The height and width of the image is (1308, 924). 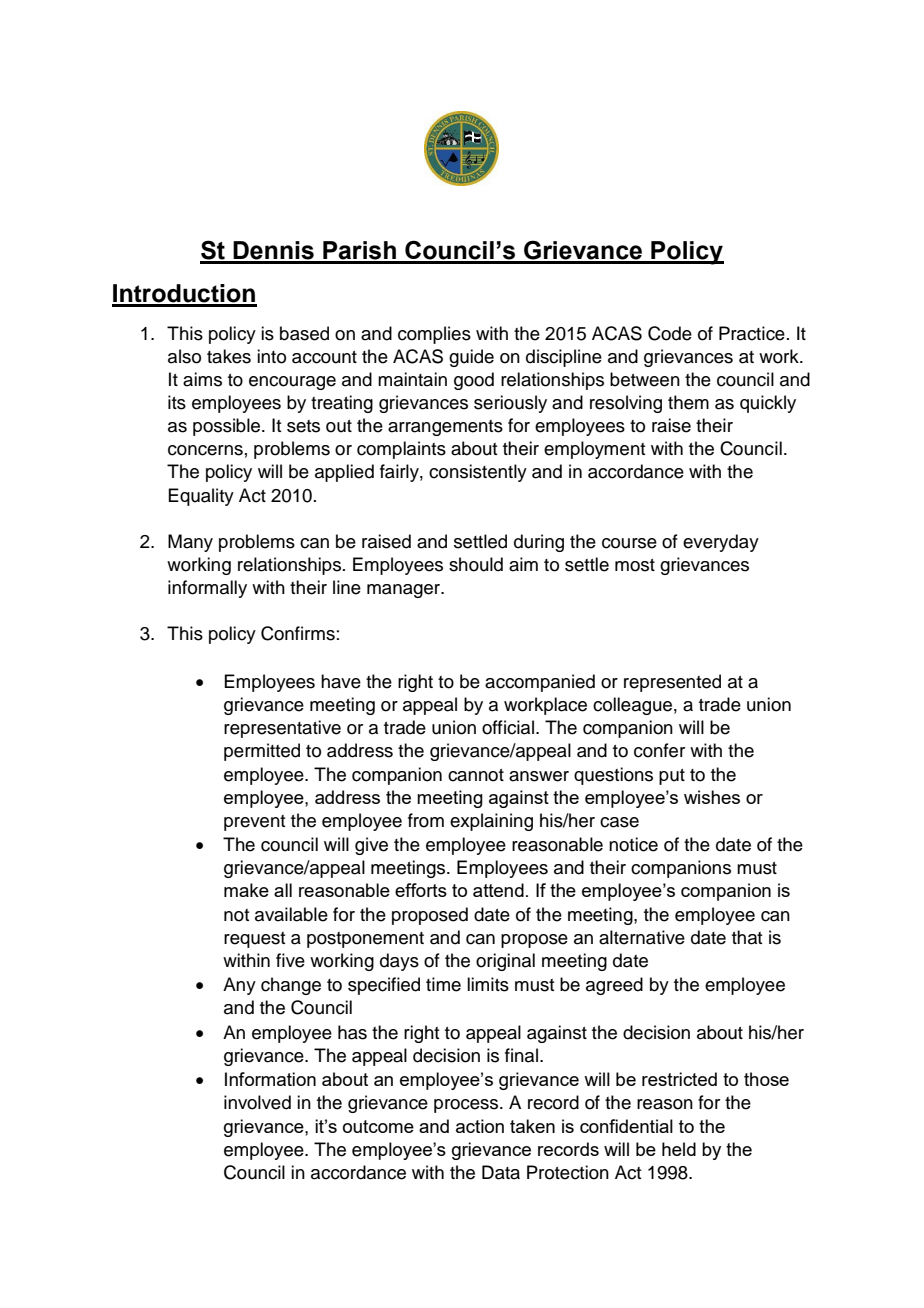 I want to click on Code, so click(x=670, y=333).
